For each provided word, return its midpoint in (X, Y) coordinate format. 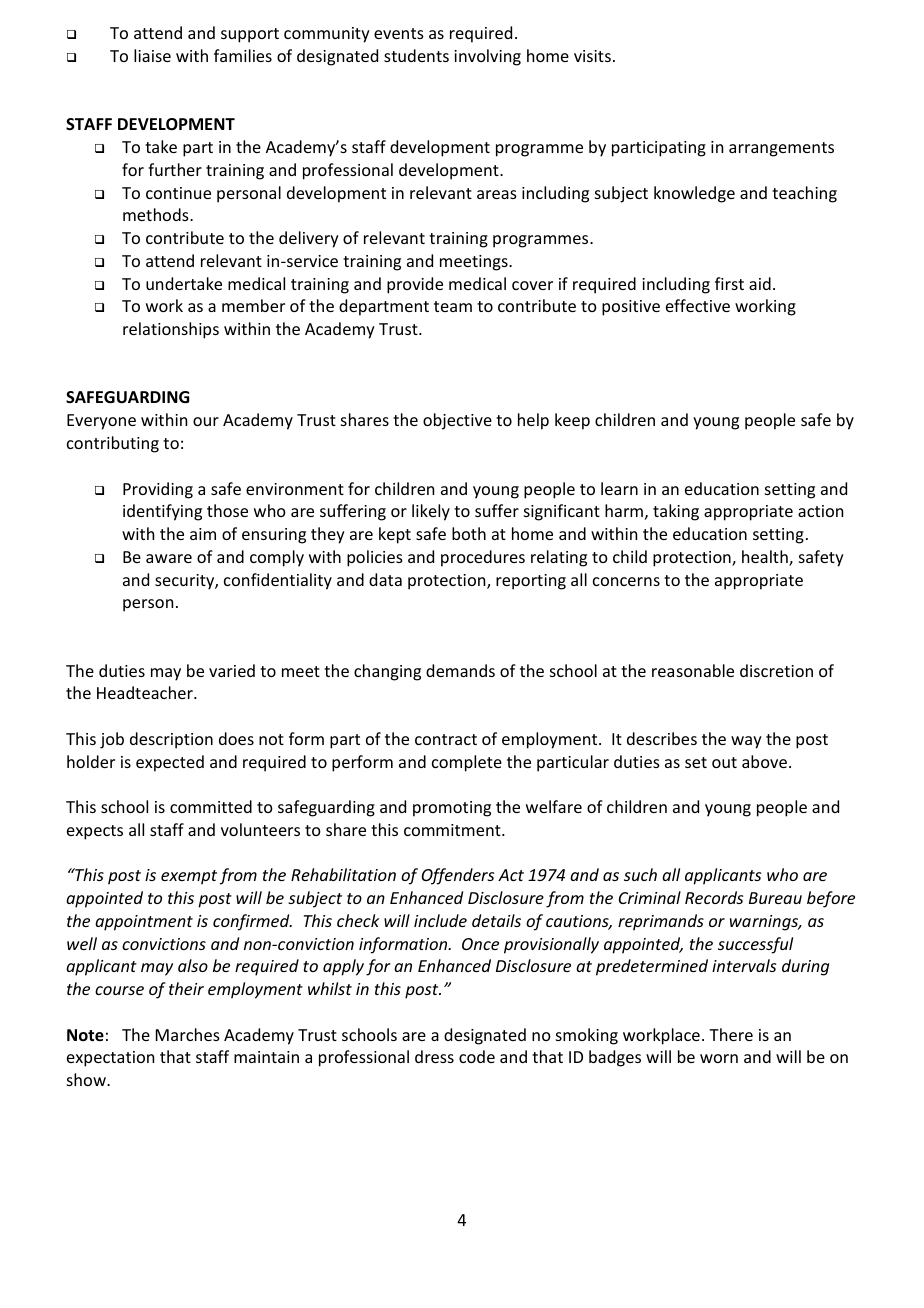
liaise (152, 55)
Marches (188, 1034)
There (731, 1034)
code (477, 1056)
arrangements (781, 149)
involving (487, 57)
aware (169, 558)
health (766, 558)
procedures (483, 558)
